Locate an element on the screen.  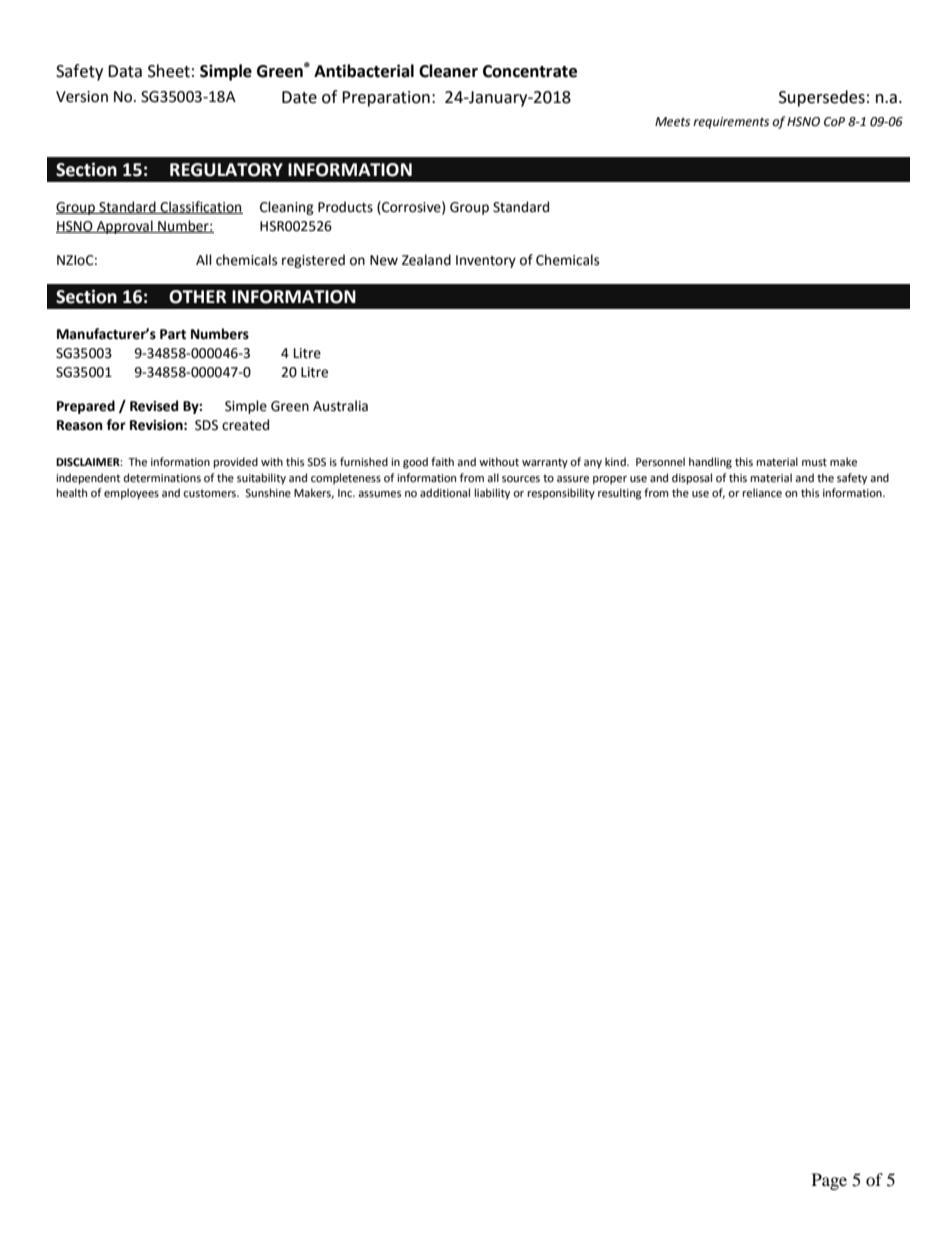
requirements is located at coordinates (731, 123).
